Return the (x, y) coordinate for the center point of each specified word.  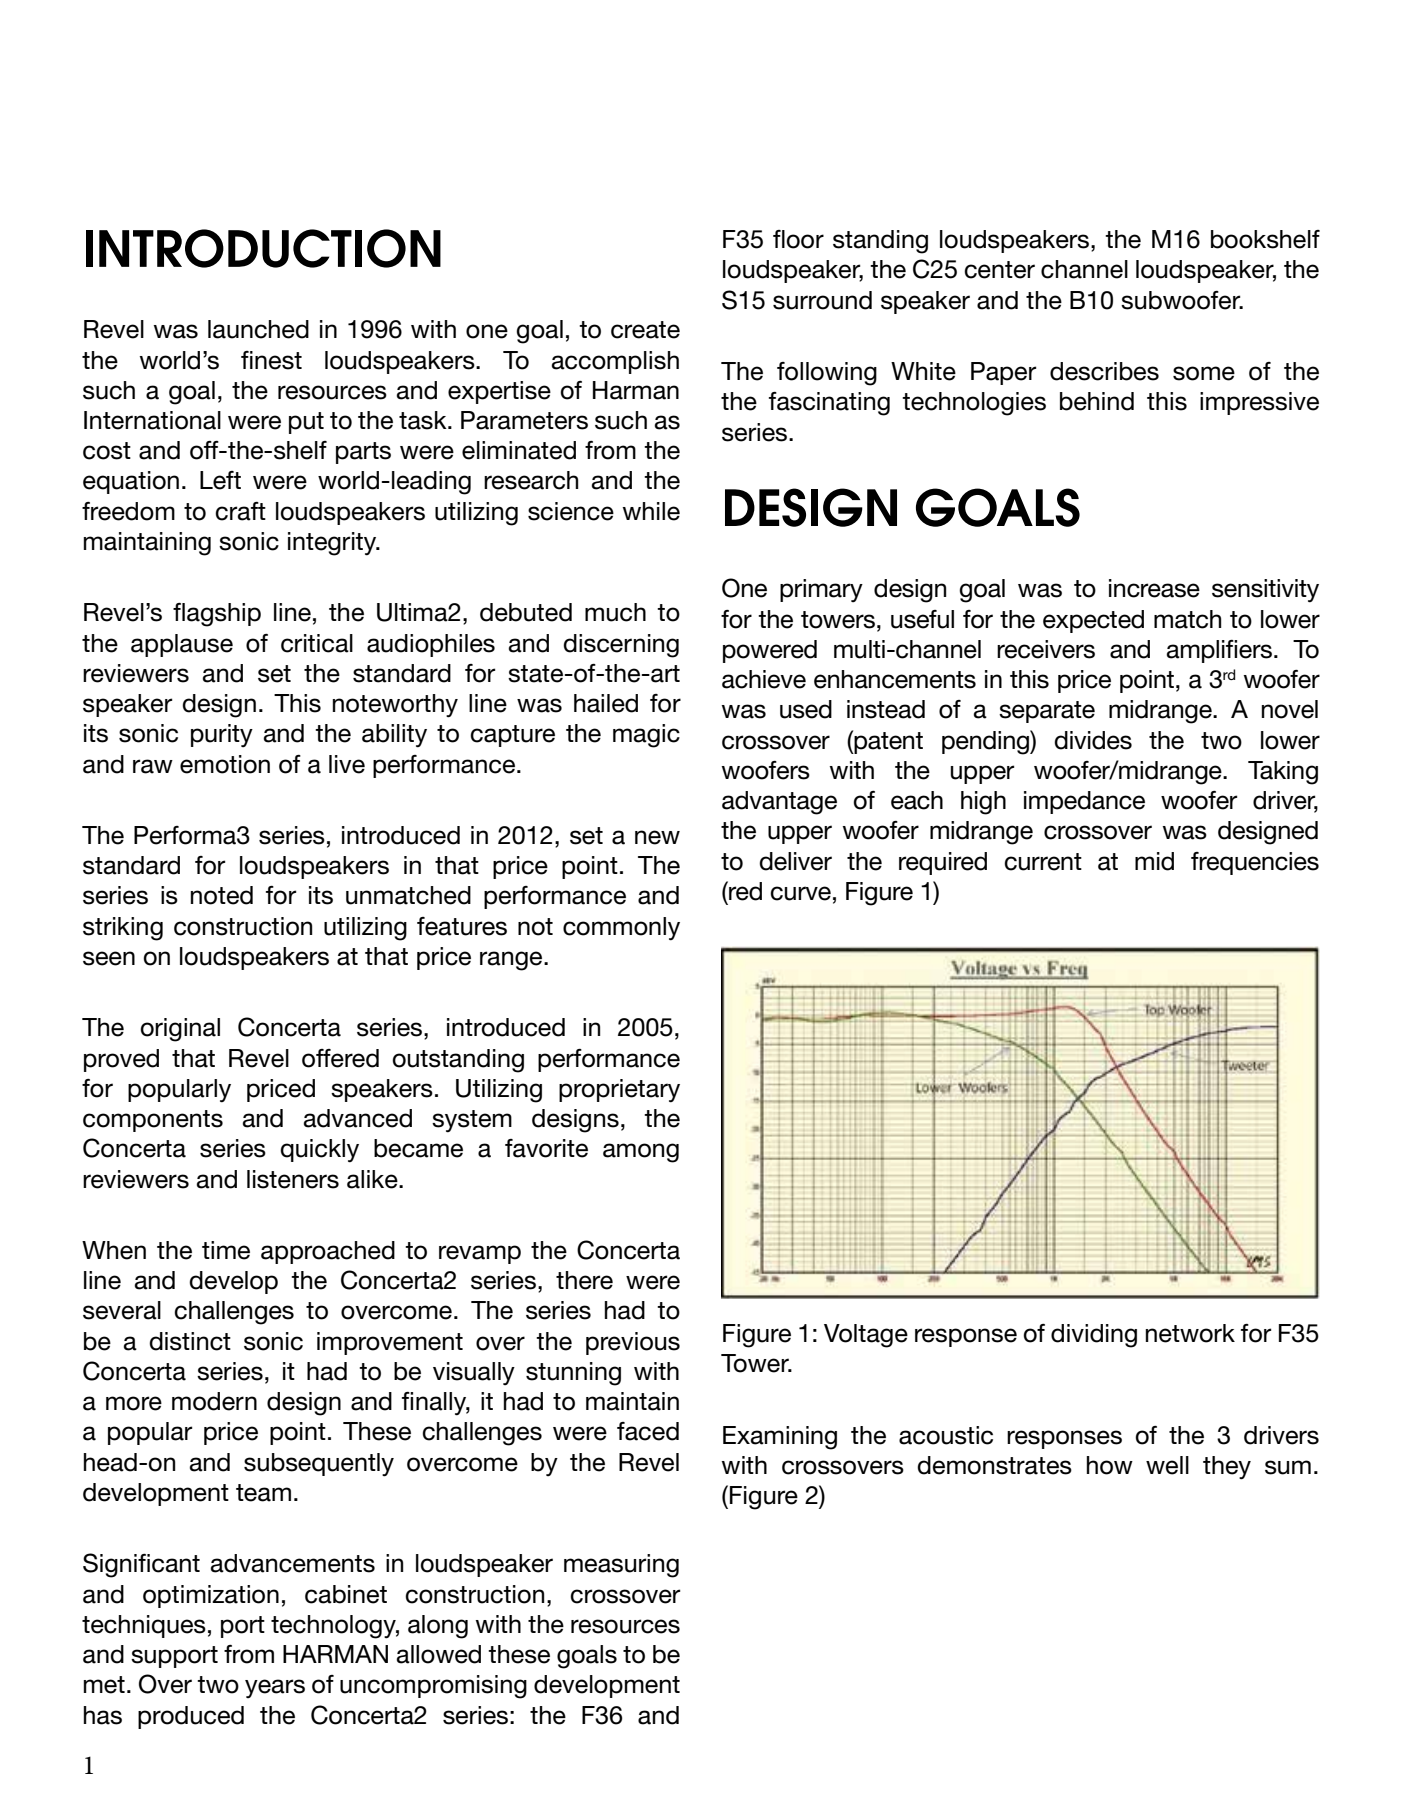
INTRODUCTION (263, 248)
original (180, 1030)
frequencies (1255, 863)
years (275, 1688)
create (645, 330)
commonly (621, 929)
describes (1104, 371)
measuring (621, 1566)
